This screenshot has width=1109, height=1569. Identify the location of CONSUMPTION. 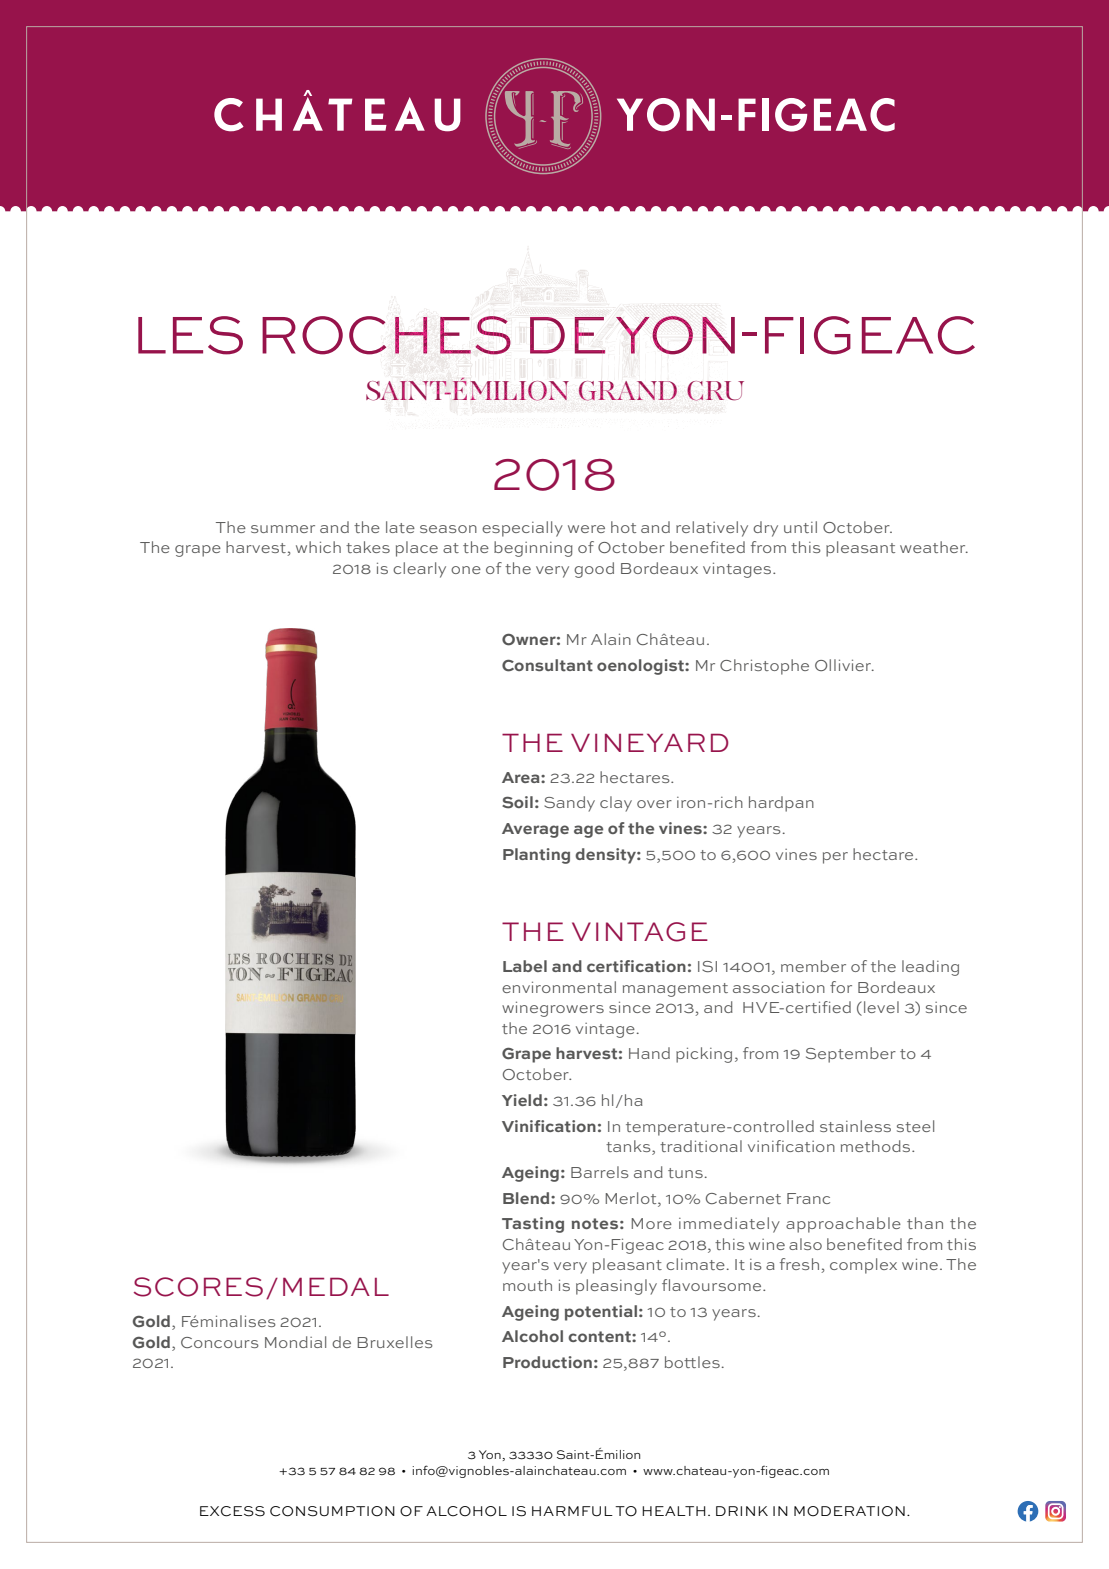
(332, 1511).
